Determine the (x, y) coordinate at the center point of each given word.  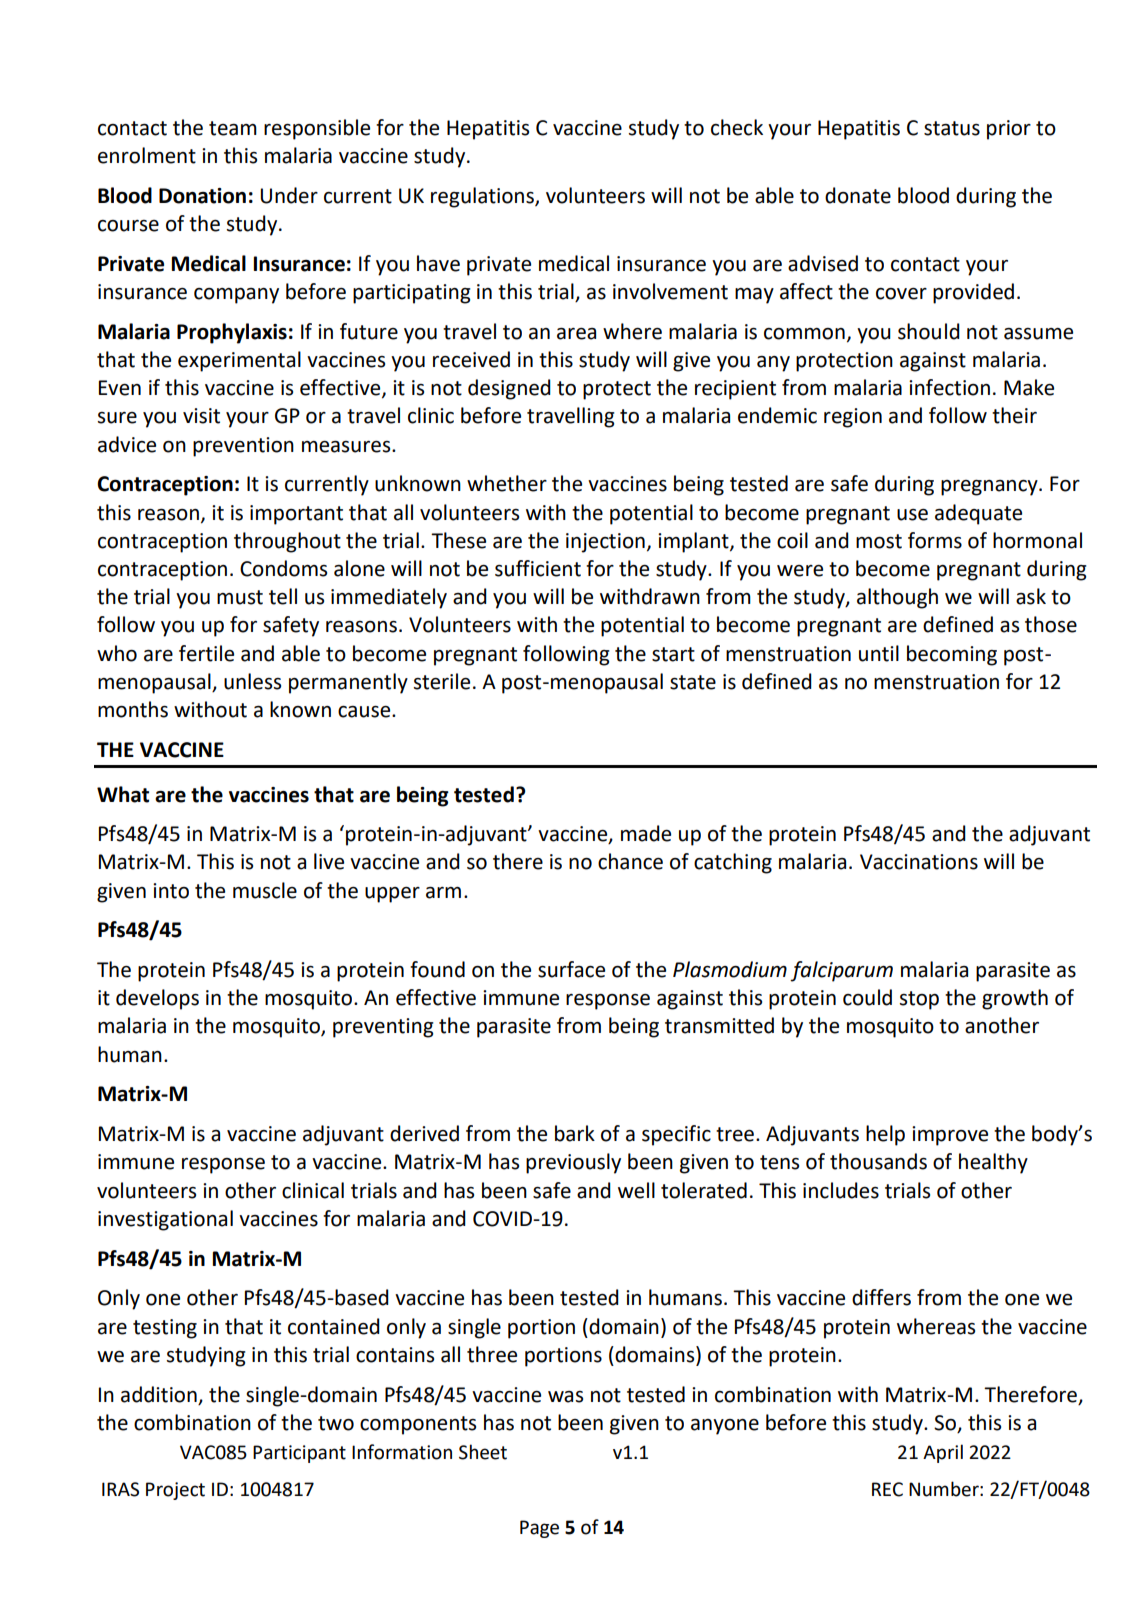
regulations (483, 197)
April (943, 1453)
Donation (202, 196)
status (952, 128)
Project (175, 1491)
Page (539, 1529)
